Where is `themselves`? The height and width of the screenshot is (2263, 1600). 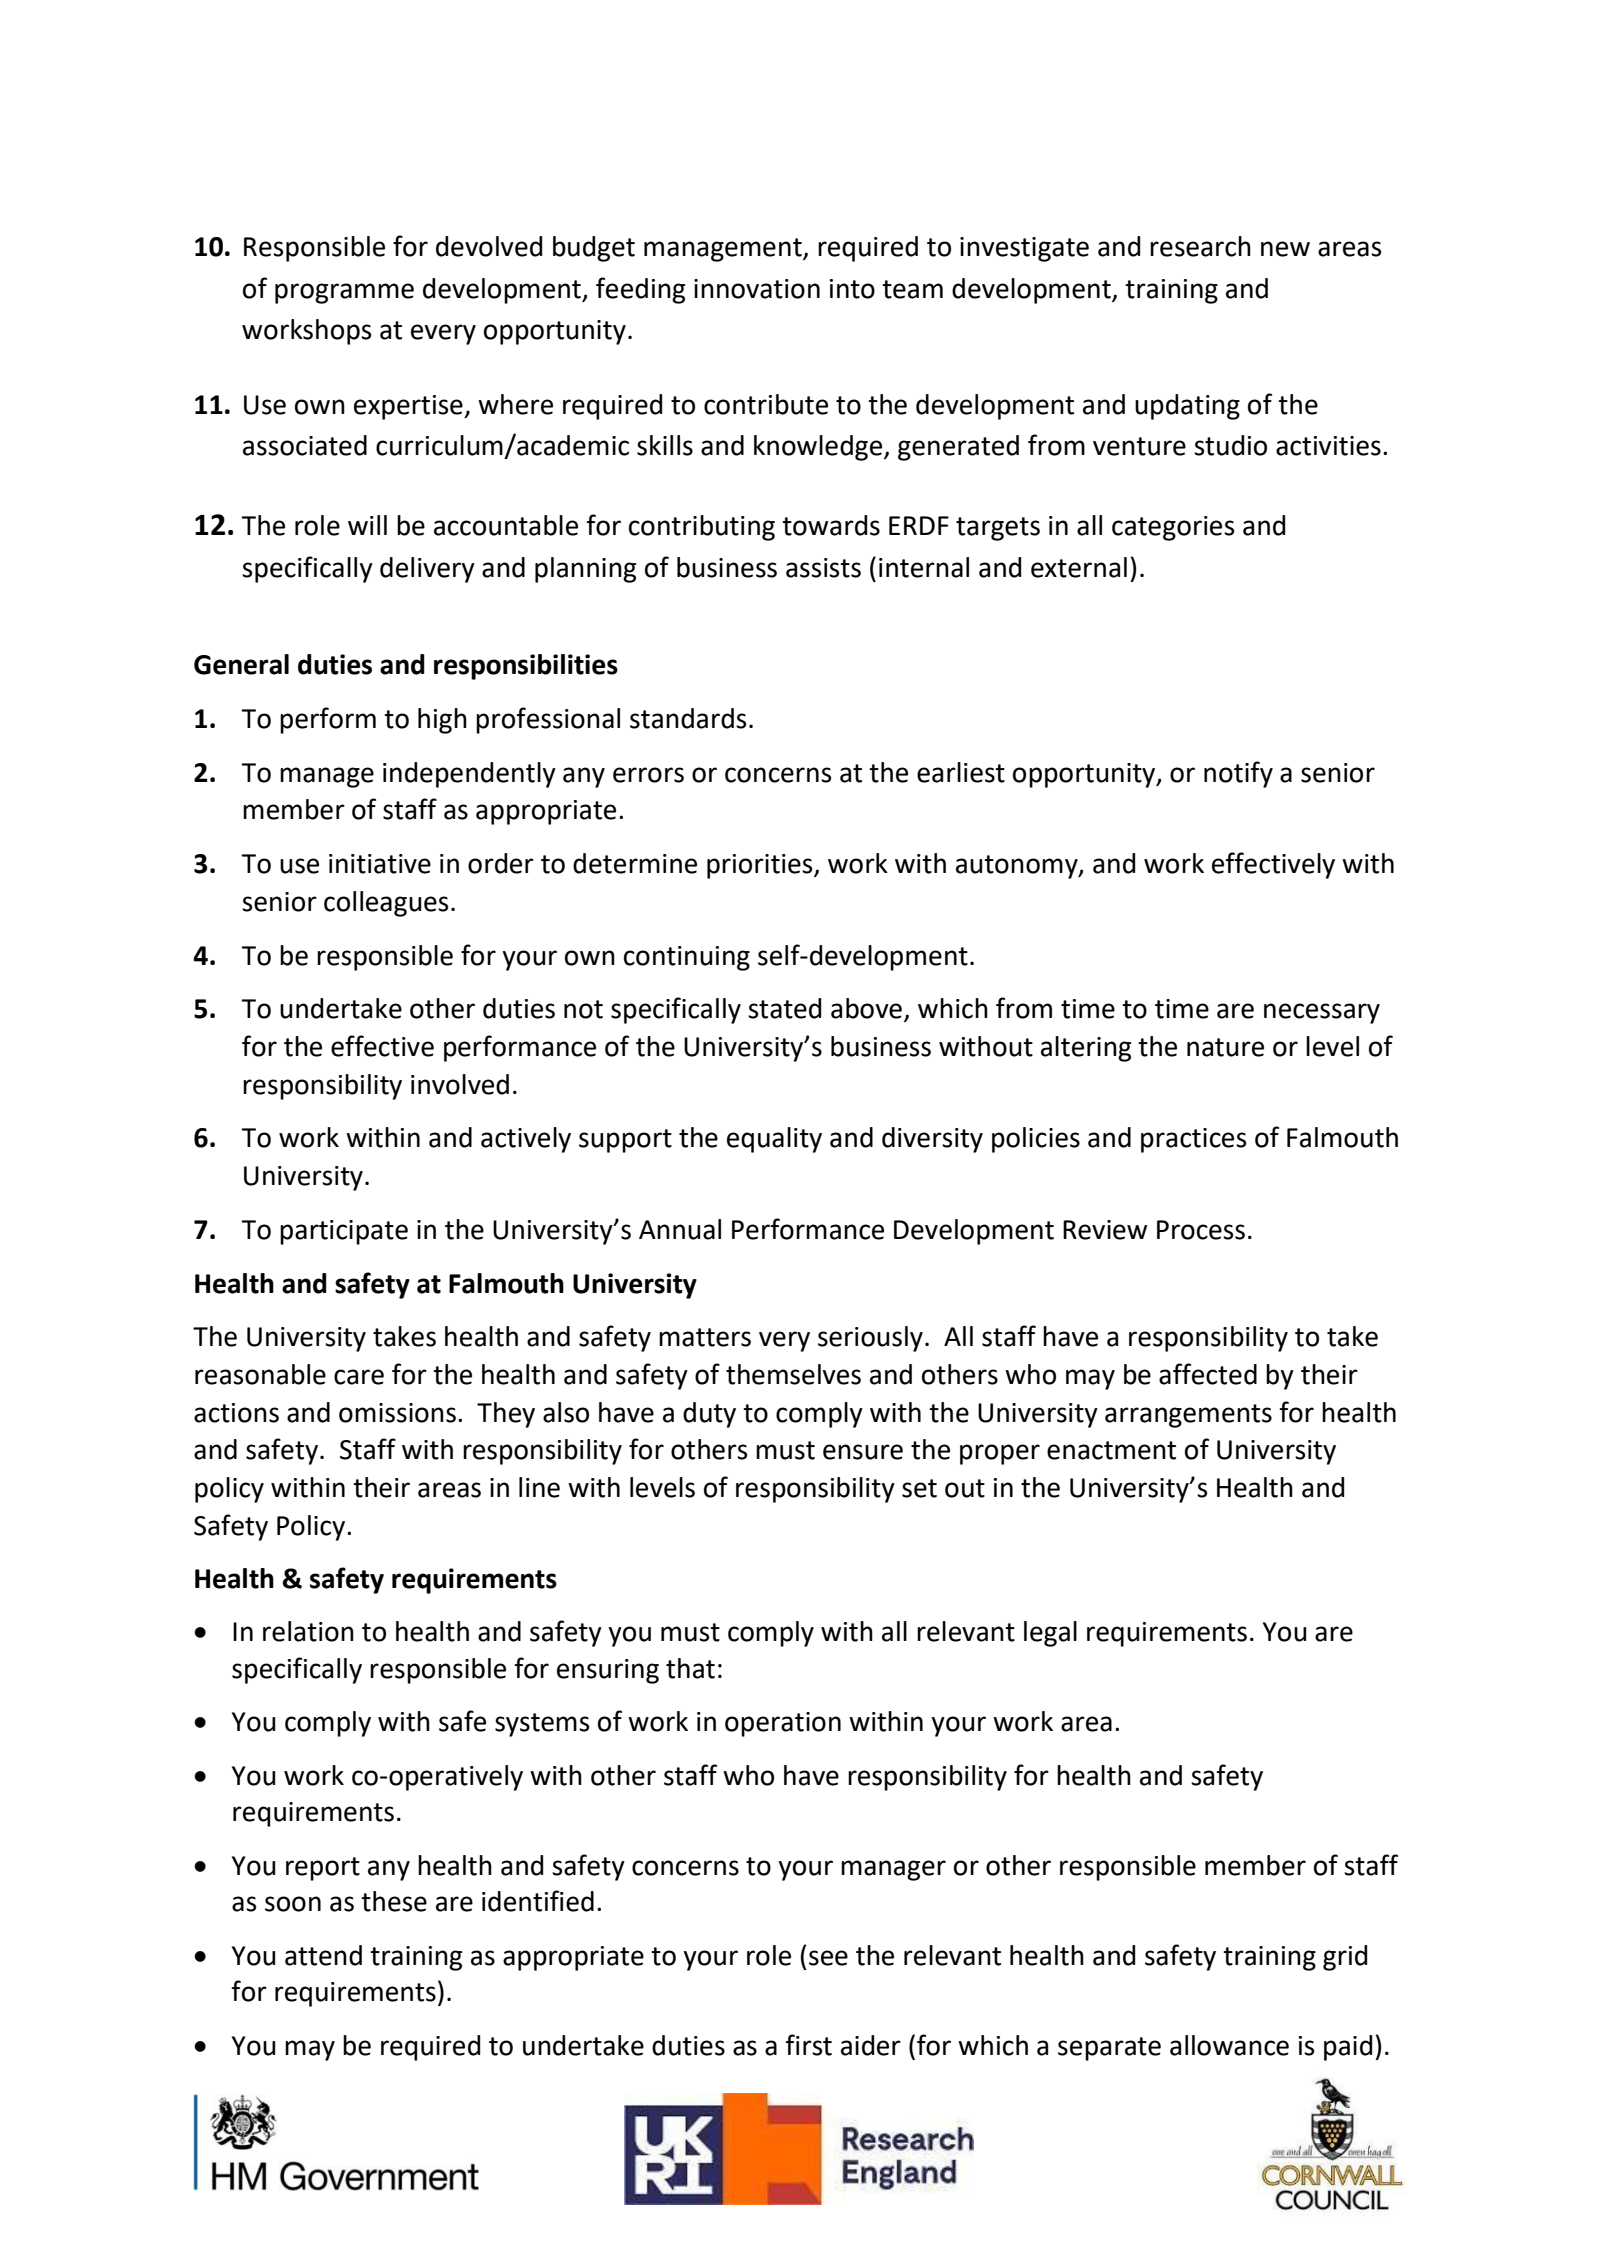
themselves is located at coordinates (793, 1374).
